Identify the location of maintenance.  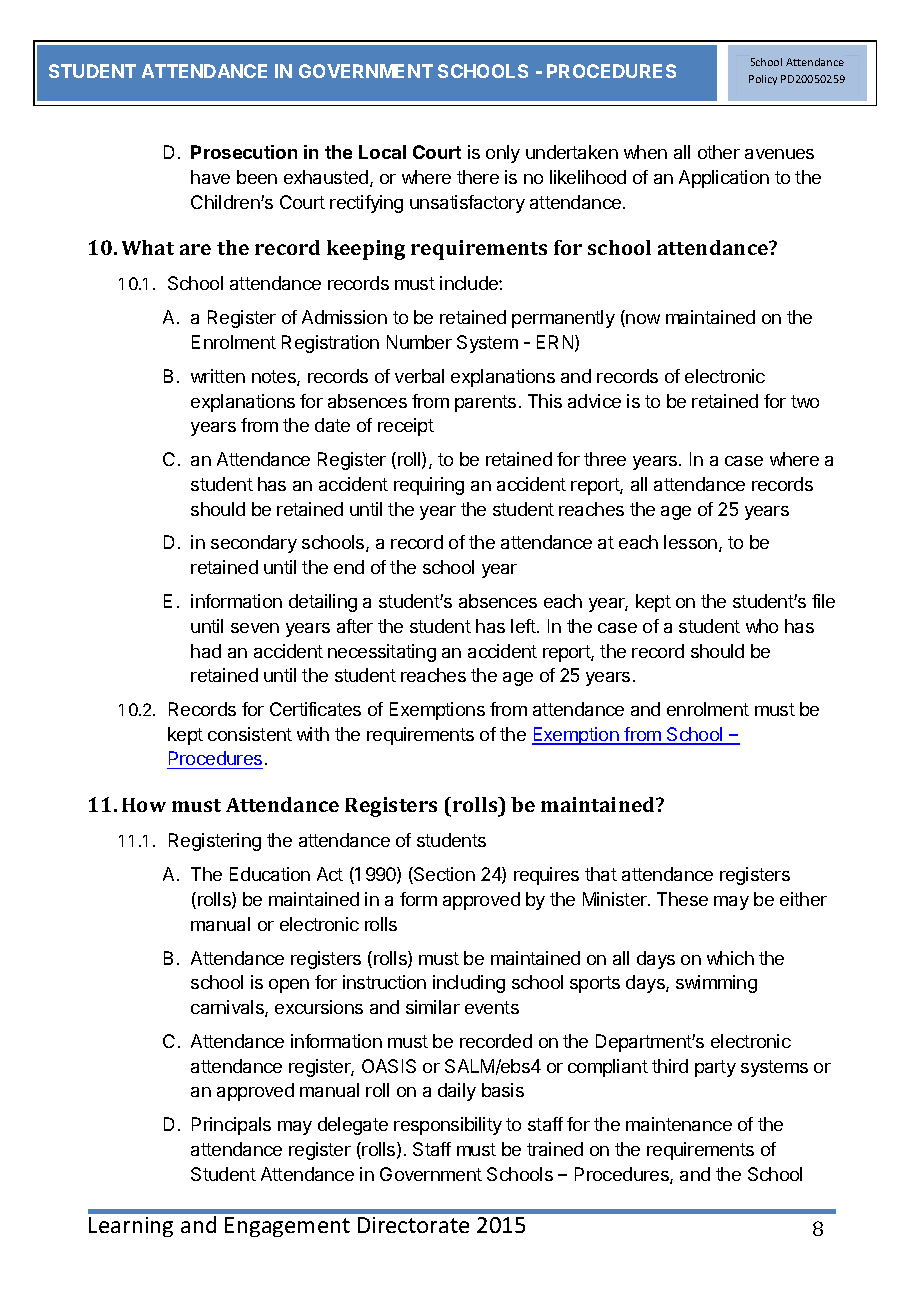
(679, 1124).
